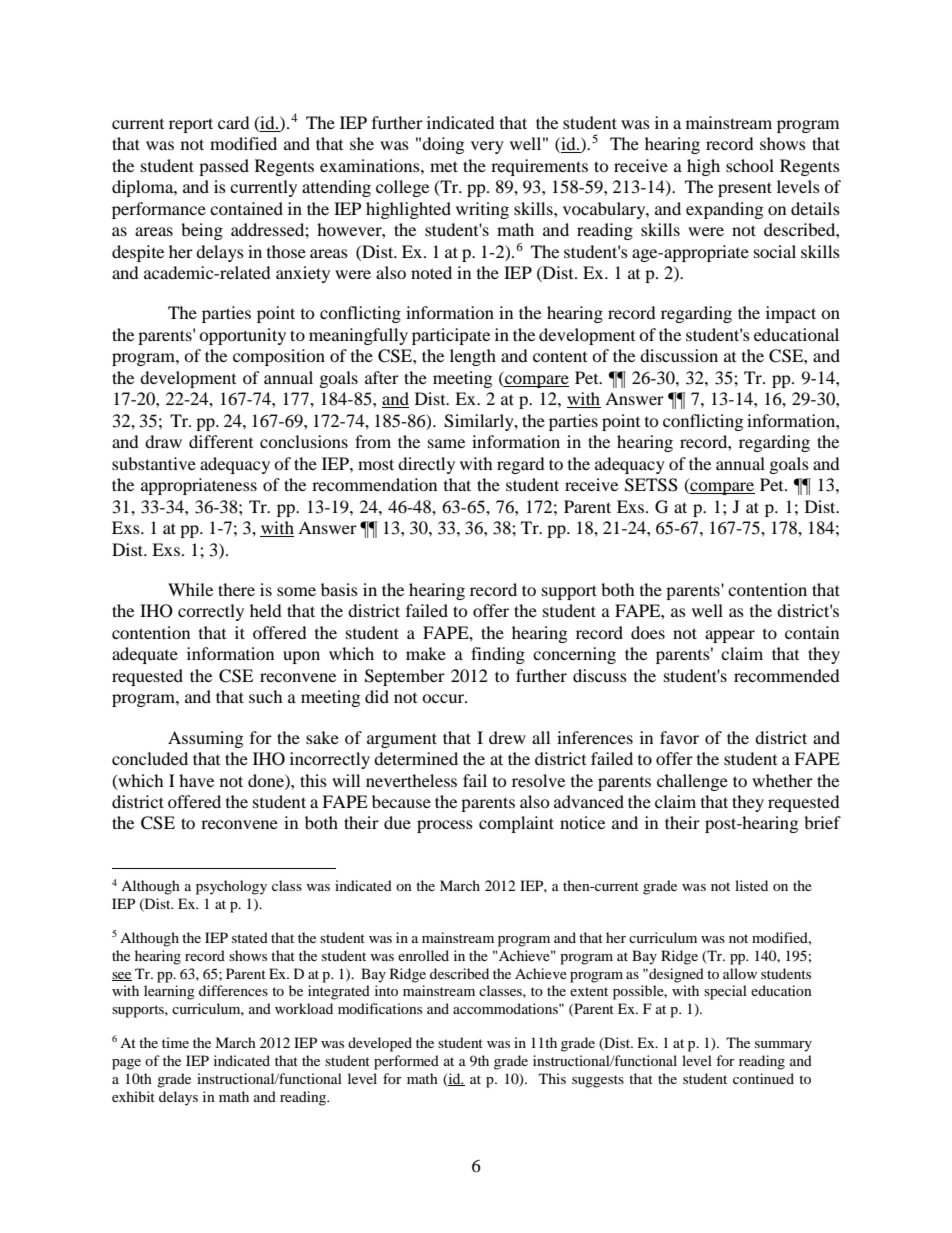  What do you see at coordinates (175, 1042) in the screenshot?
I see `time` at bounding box center [175, 1042].
